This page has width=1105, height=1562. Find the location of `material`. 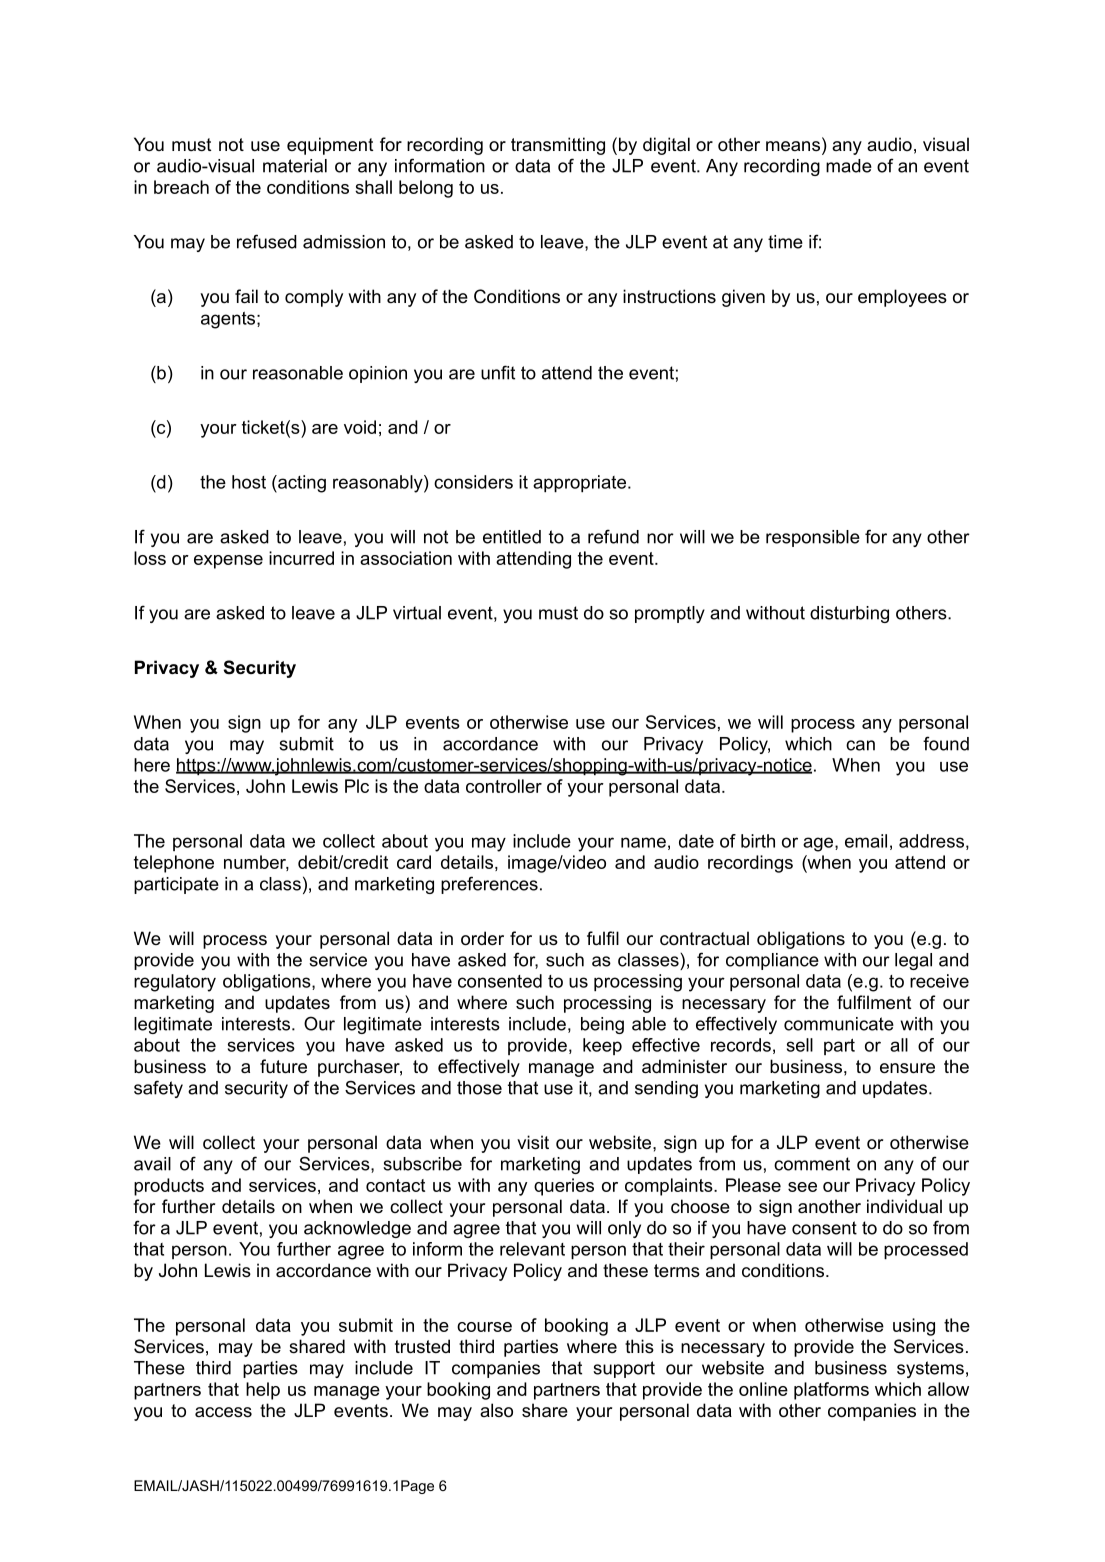

material is located at coordinates (295, 166).
